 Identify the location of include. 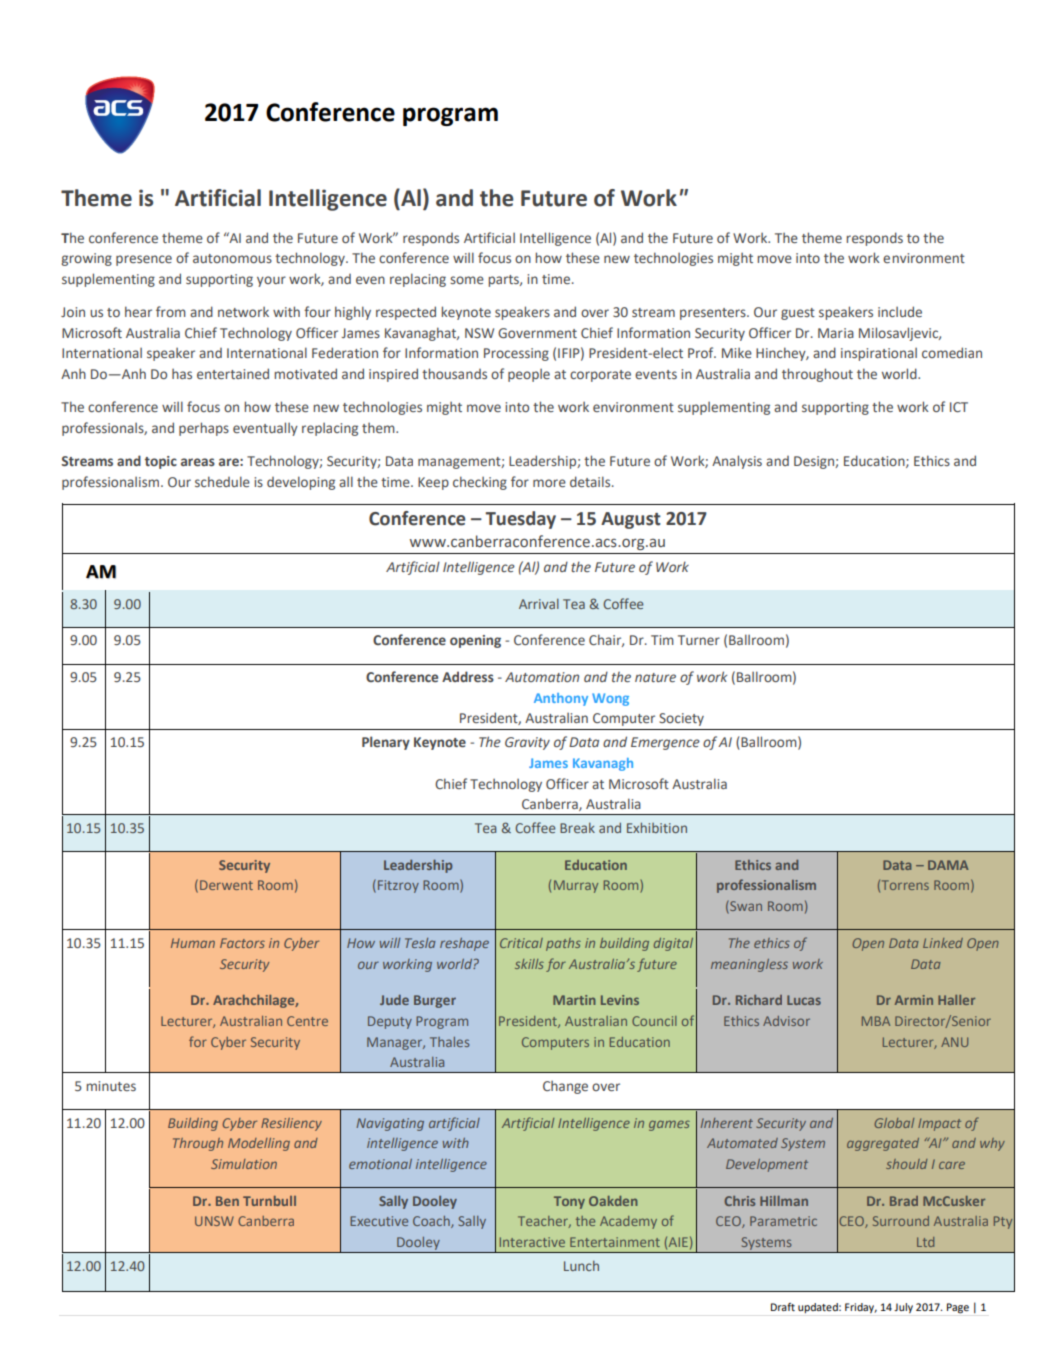
(900, 311).
